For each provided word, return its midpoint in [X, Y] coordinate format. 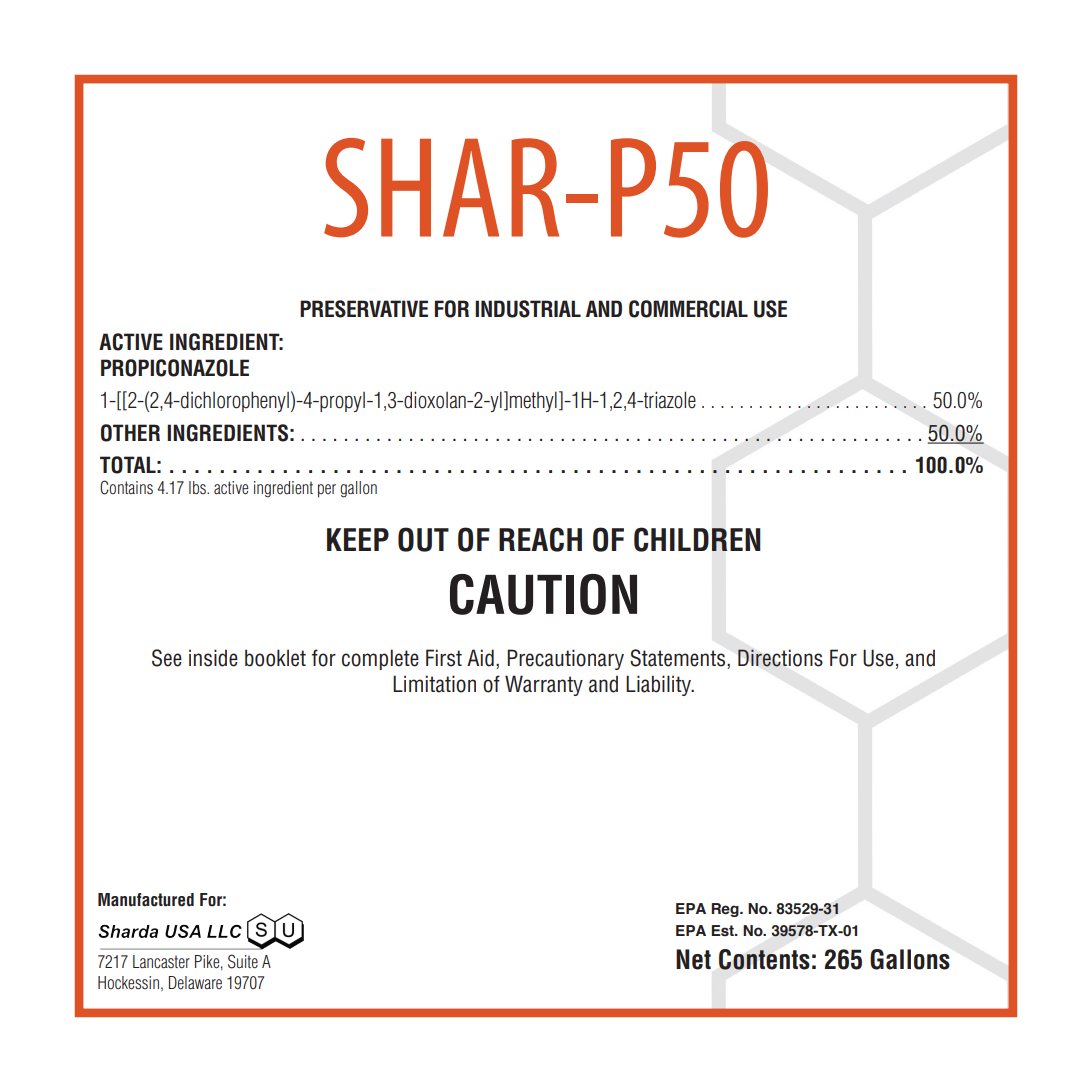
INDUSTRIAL [528, 309]
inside [213, 658]
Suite [243, 961]
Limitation [434, 684]
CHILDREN [697, 539]
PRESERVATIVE [364, 309]
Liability [659, 685]
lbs [198, 487]
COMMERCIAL [688, 309]
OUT [423, 539]
